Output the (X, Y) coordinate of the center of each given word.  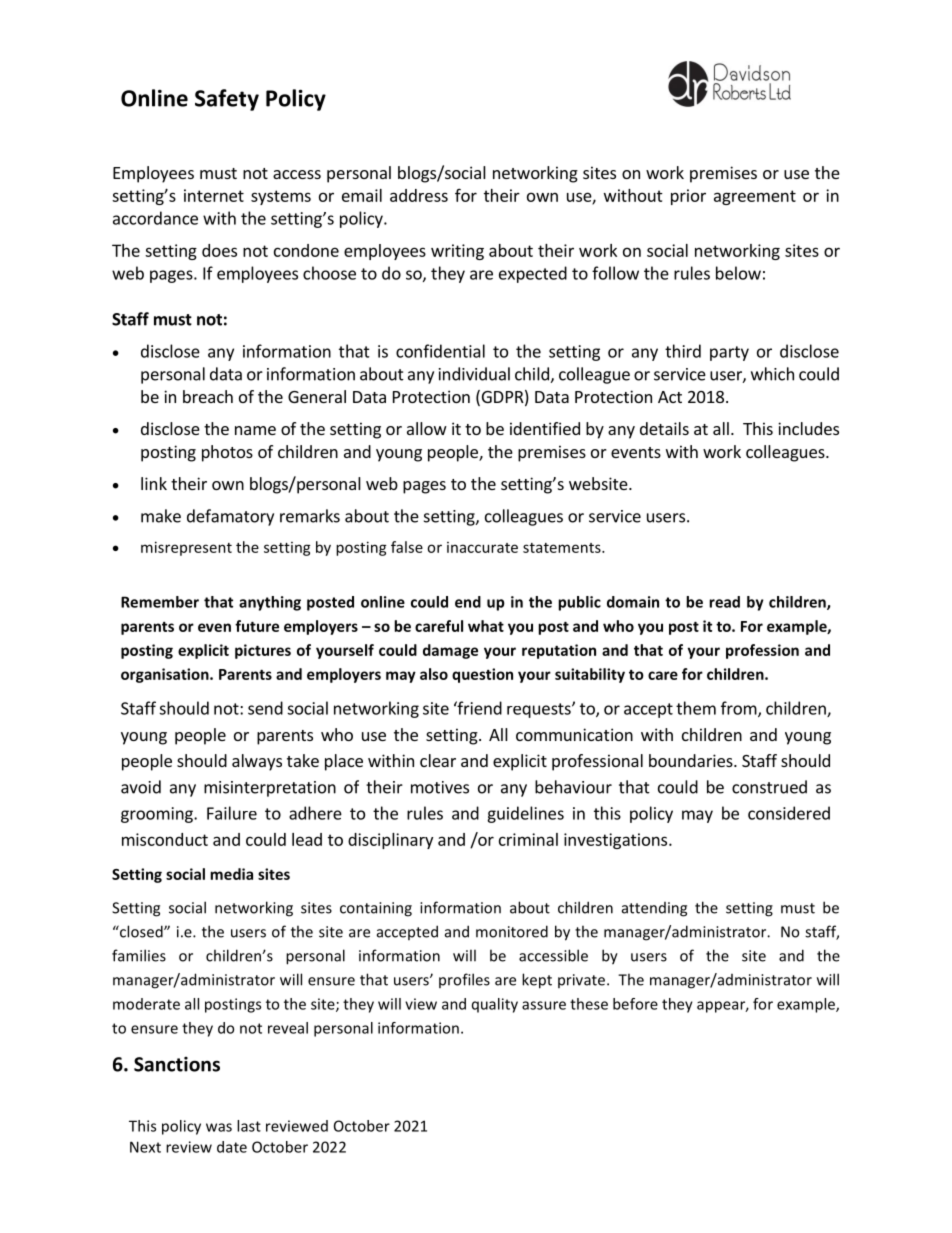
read (724, 602)
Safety (227, 100)
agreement (755, 197)
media (231, 874)
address (419, 195)
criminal (528, 839)
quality (495, 1005)
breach (208, 396)
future (257, 626)
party (729, 353)
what (486, 626)
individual (474, 374)
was (219, 1127)
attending (654, 909)
